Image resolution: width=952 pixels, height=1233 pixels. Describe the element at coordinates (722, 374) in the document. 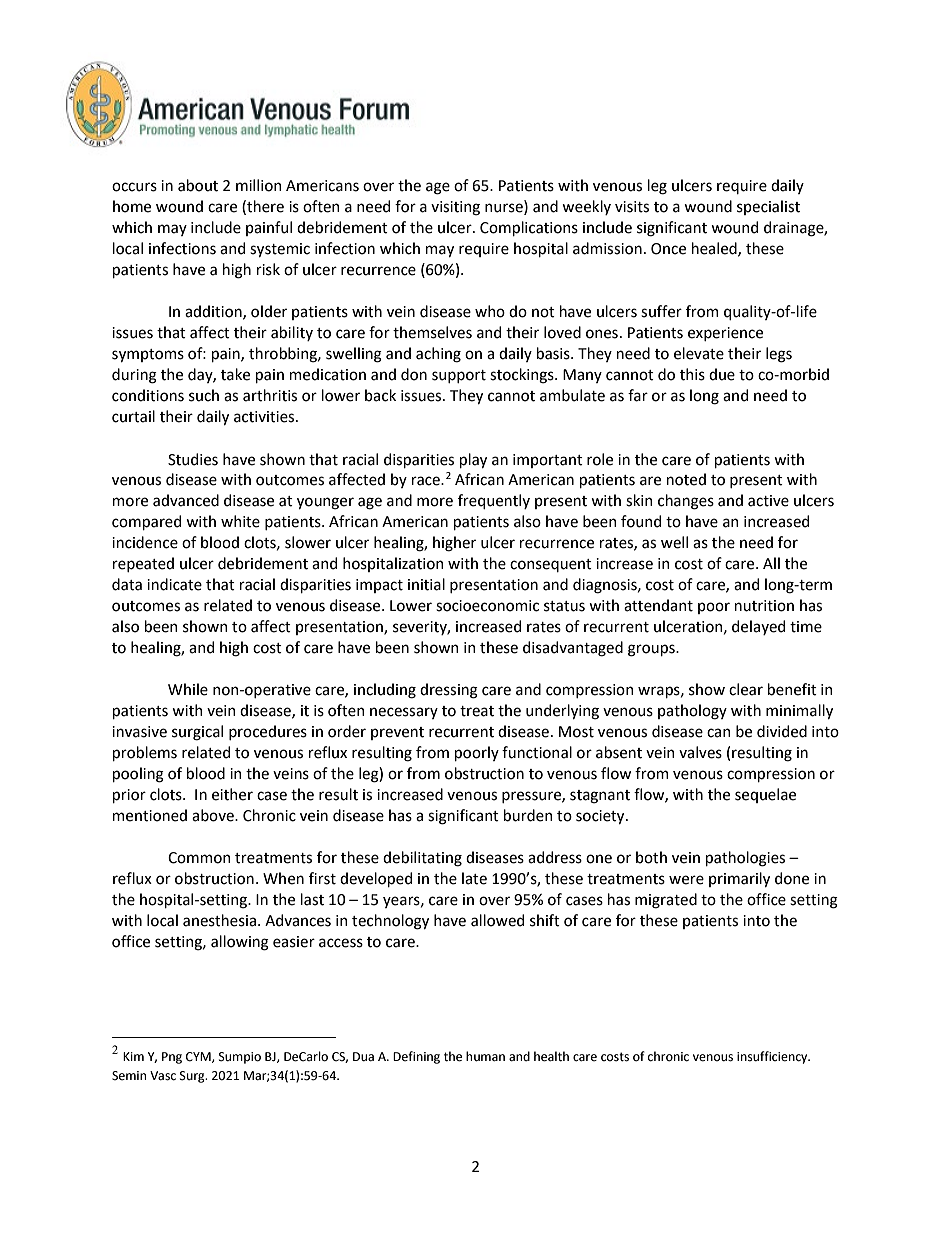

I see `due` at that location.
